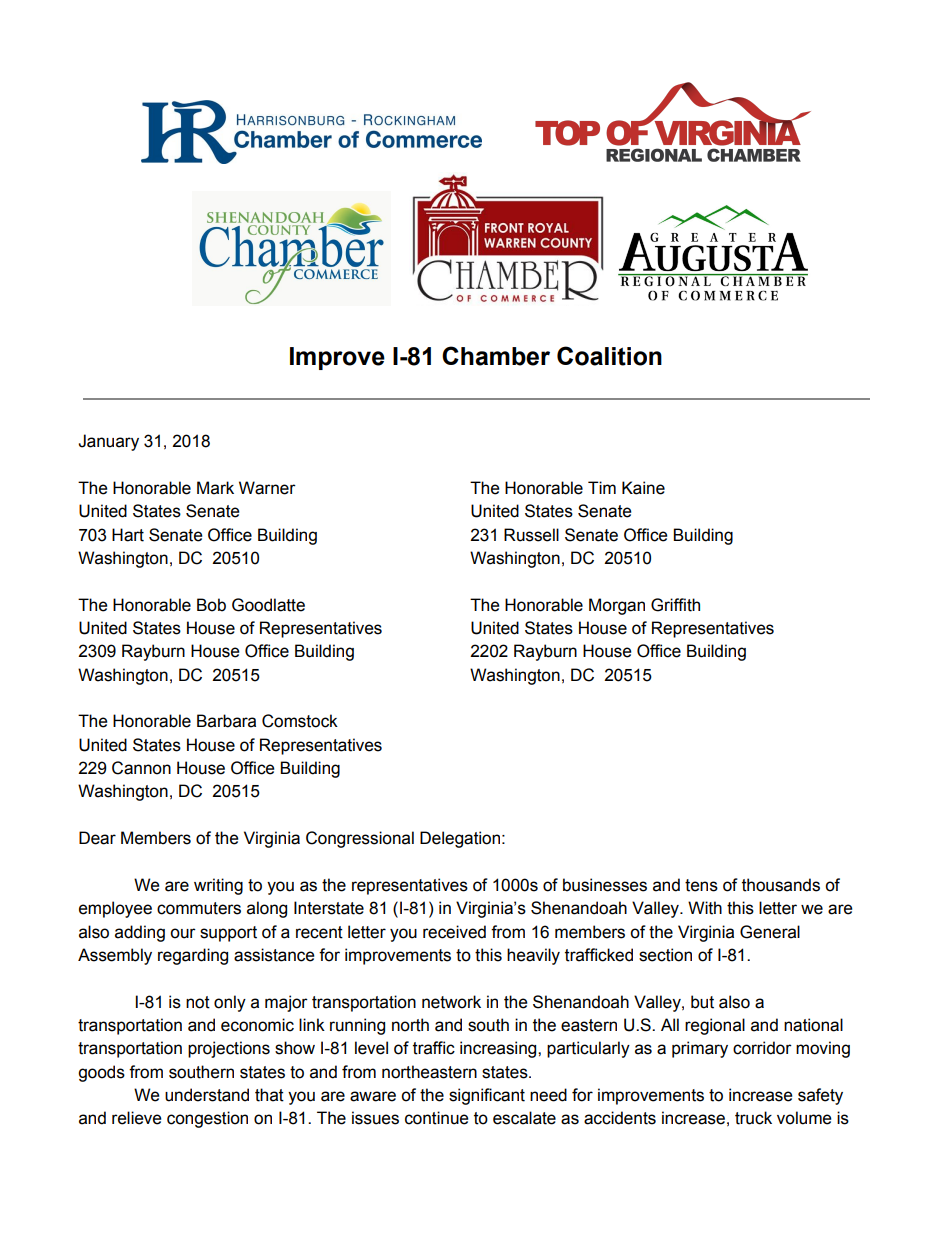 This screenshot has height=1233, width=952. What do you see at coordinates (609, 356) in the screenshot?
I see `Coalition` at bounding box center [609, 356].
